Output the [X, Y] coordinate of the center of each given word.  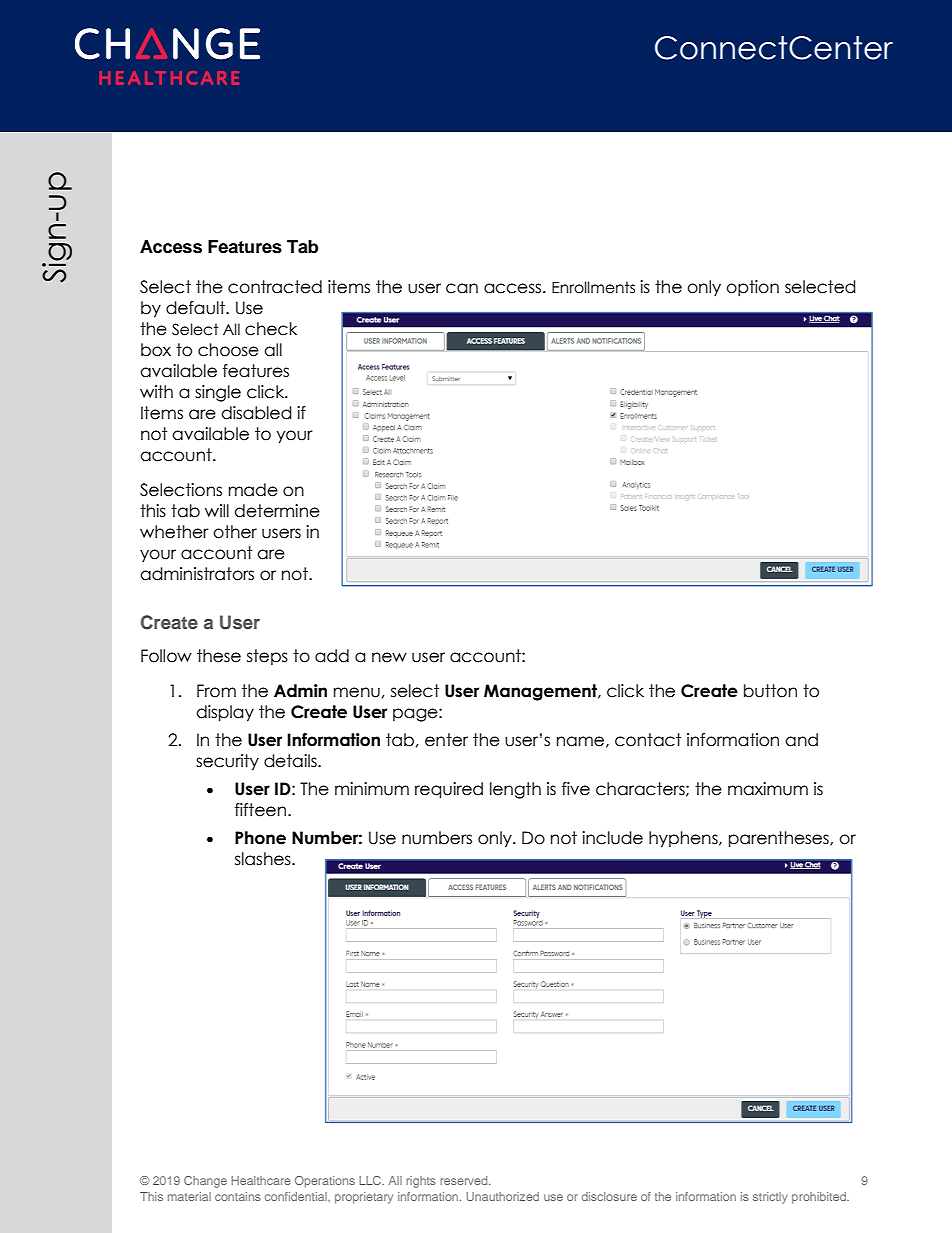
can [462, 288]
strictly [770, 1198]
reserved [465, 1180]
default [196, 308]
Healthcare [261, 1180]
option [752, 288]
